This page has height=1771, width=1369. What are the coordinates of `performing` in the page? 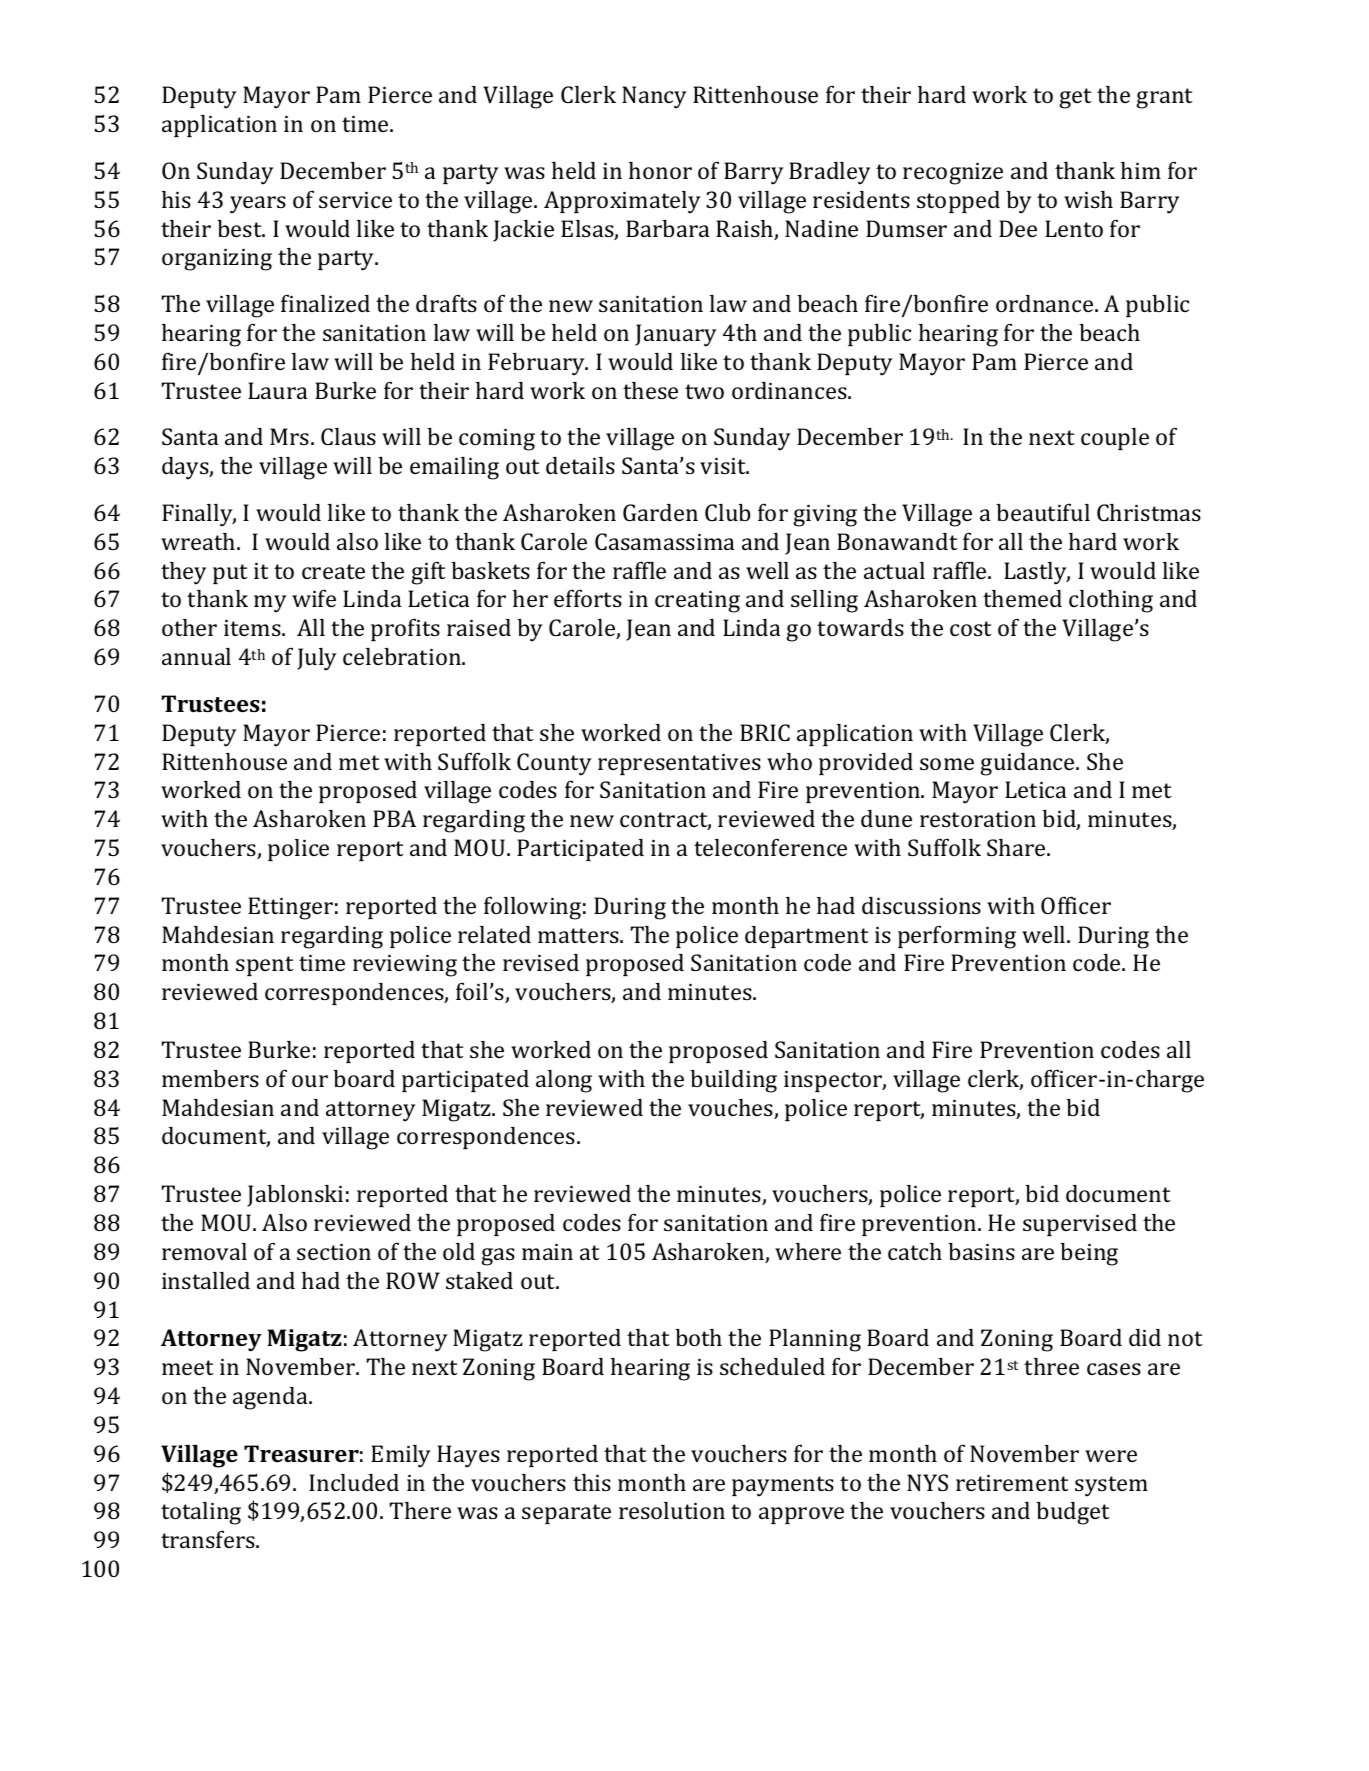 It's located at (957, 937).
